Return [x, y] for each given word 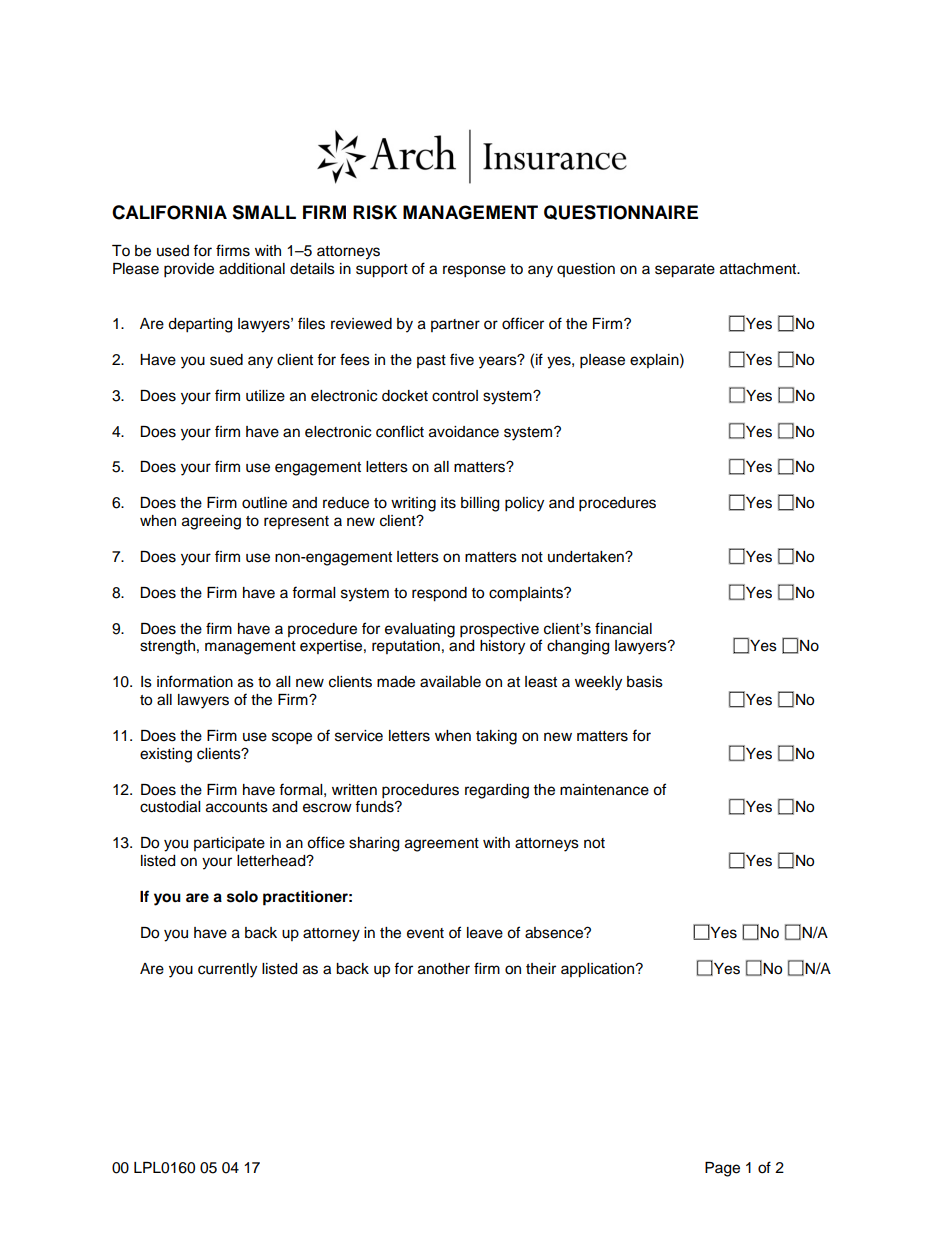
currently [227, 970]
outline [264, 503]
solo [242, 897]
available [450, 682]
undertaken [587, 557]
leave [485, 933]
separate [685, 271]
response [474, 271]
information [195, 681]
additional [252, 269]
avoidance [464, 432]
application [599, 970]
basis [645, 682]
